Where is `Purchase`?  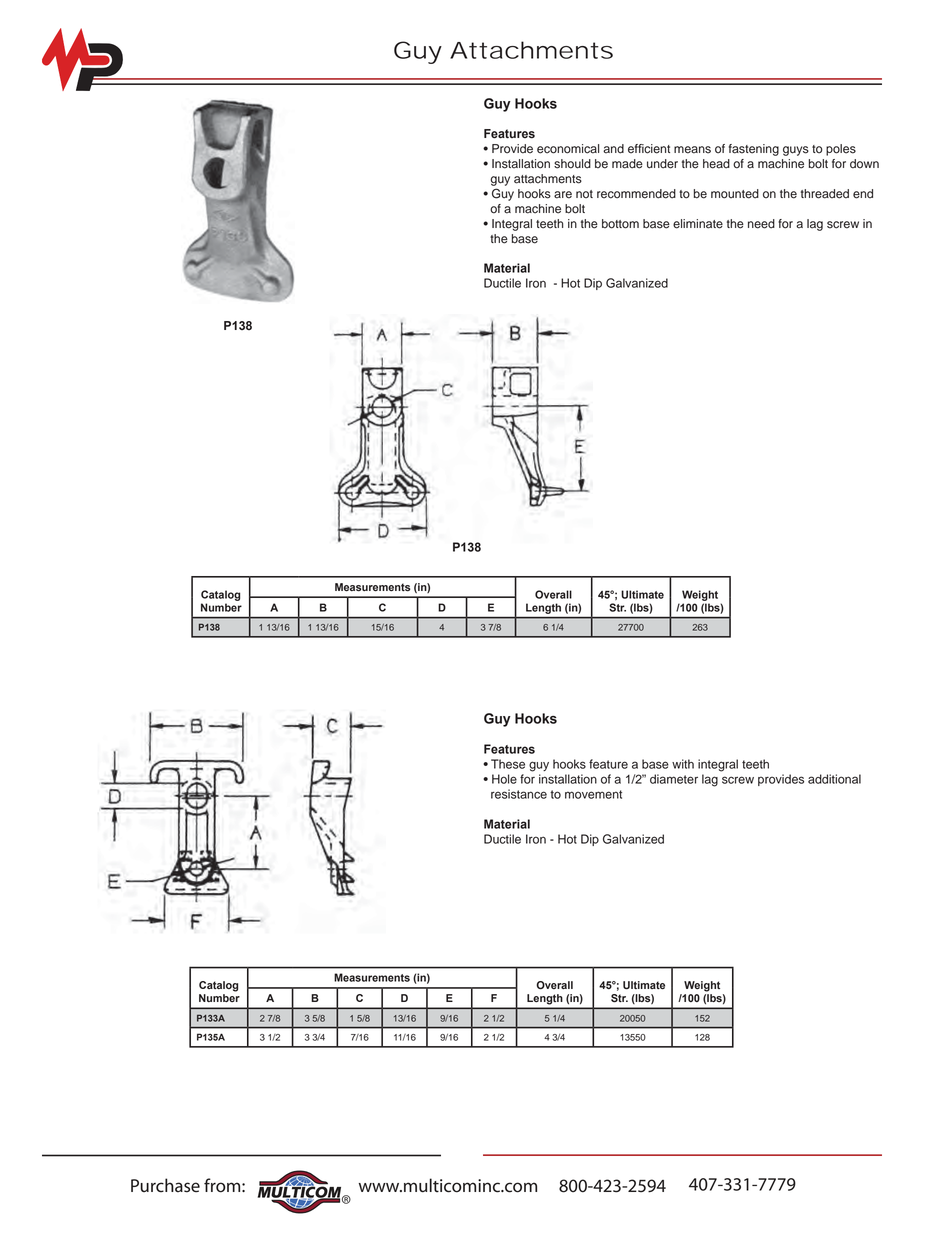
Purchase is located at coordinates (165, 1185).
